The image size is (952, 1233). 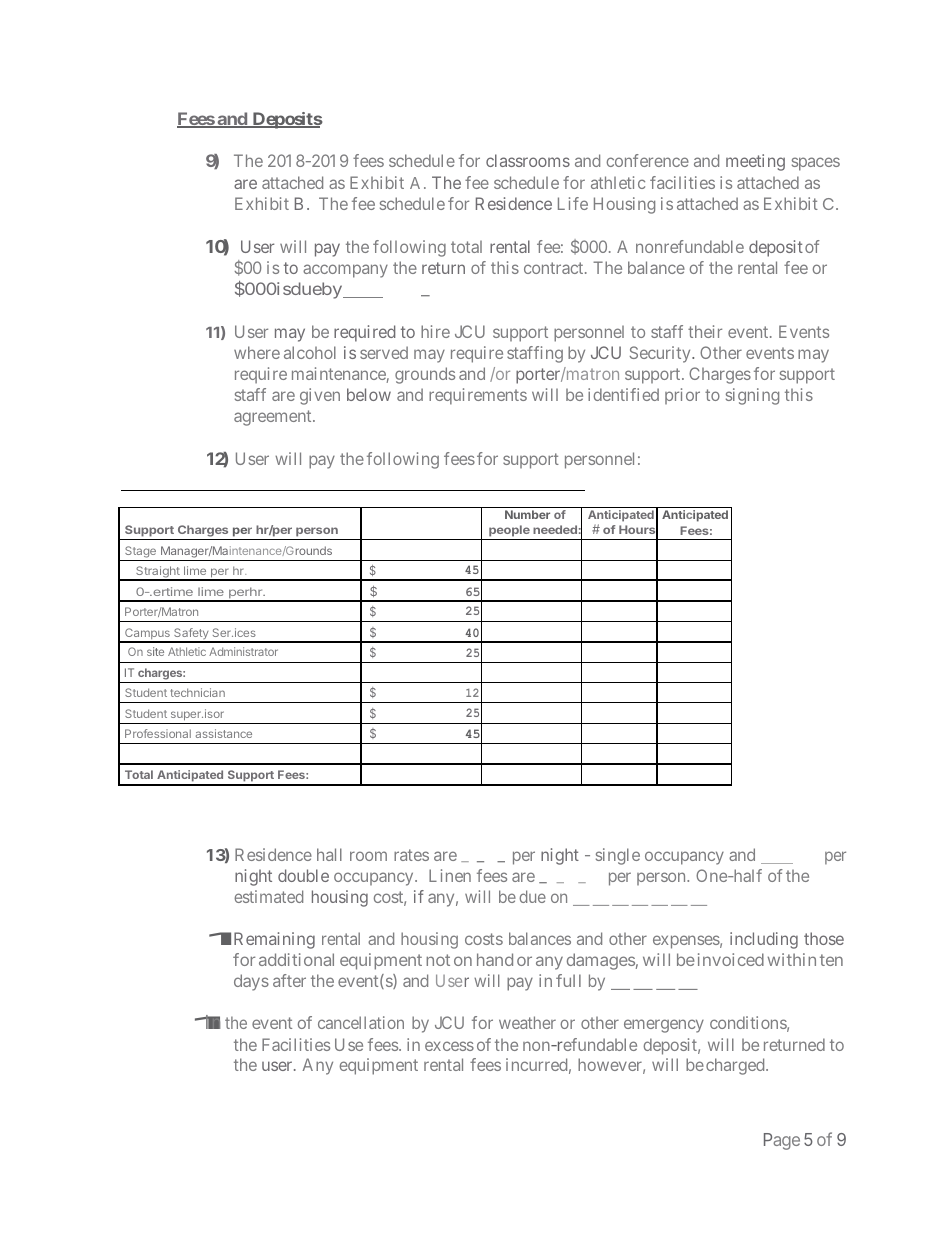 What do you see at coordinates (573, 203) in the screenshot?
I see `Life` at bounding box center [573, 203].
